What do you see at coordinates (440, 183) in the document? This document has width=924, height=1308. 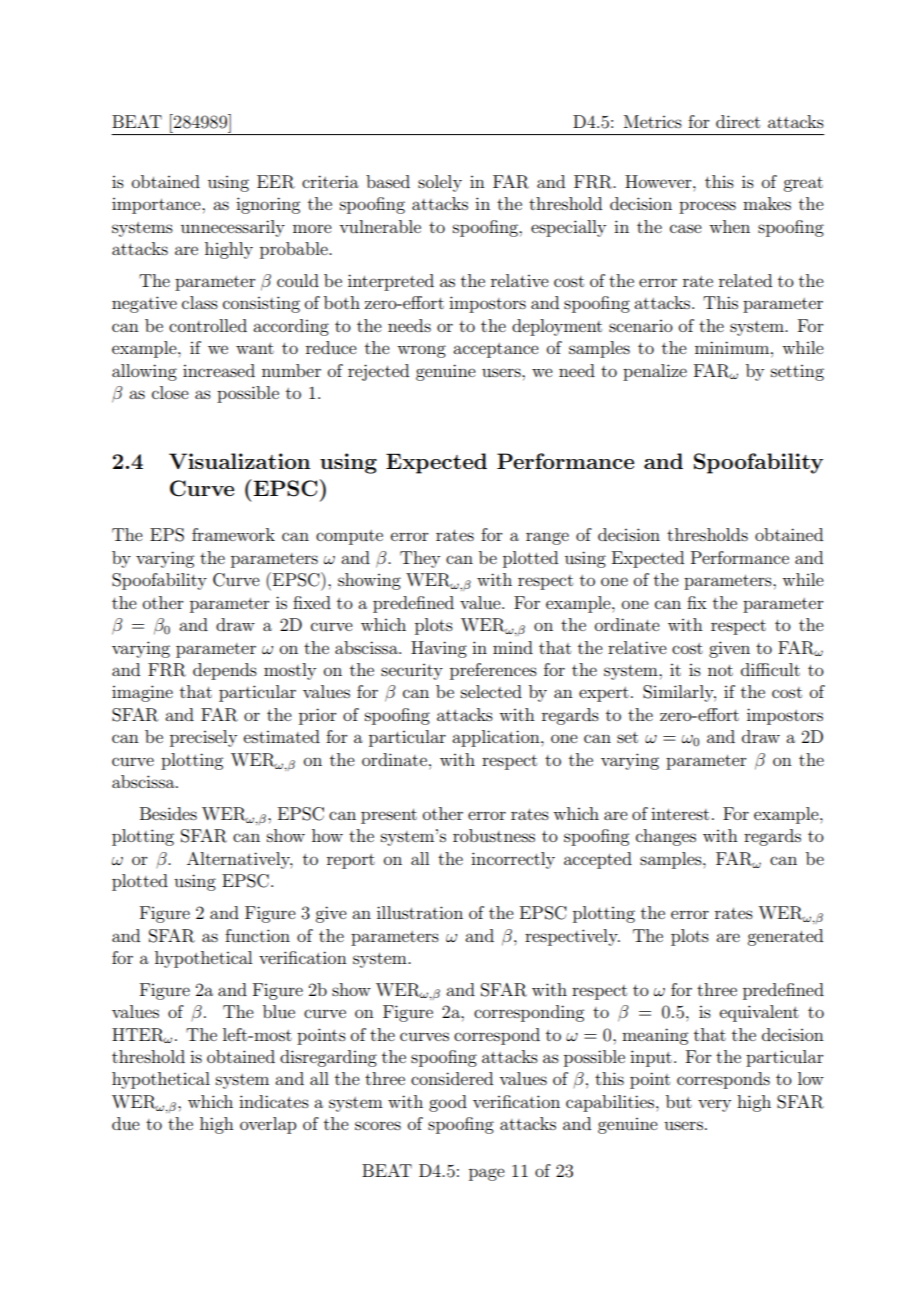 I see `solely` at bounding box center [440, 183].
